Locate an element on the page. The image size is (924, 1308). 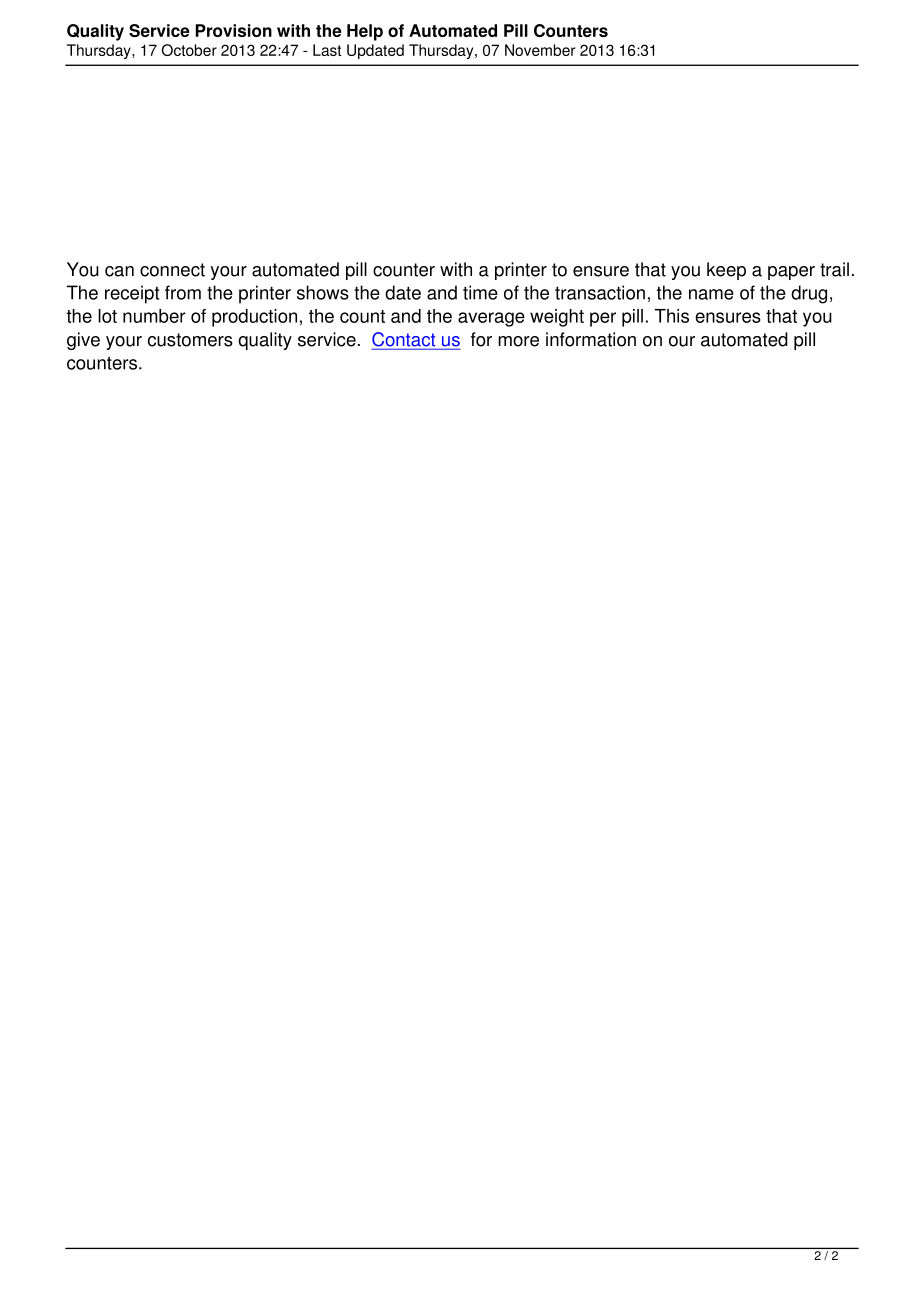
time is located at coordinates (480, 292).
